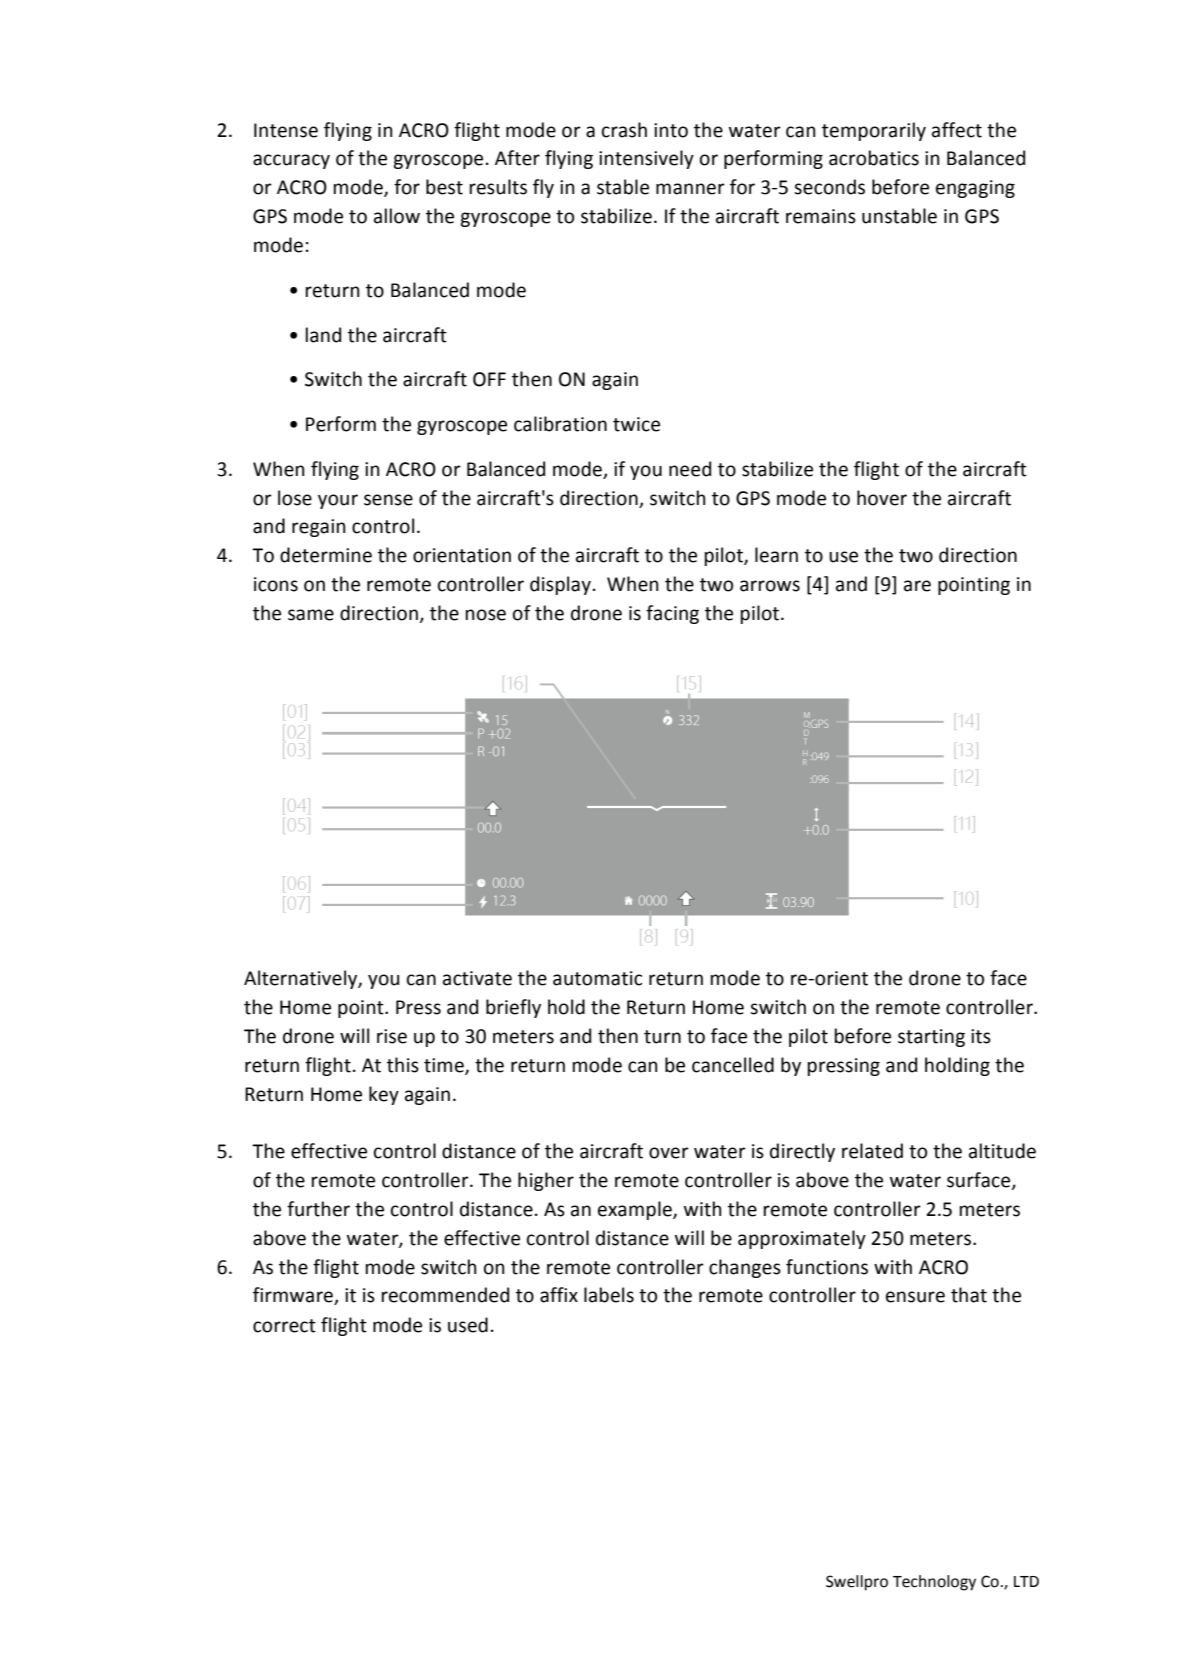 The width and height of the screenshot is (1185, 1676). Describe the element at coordinates (477, 978) in the screenshot. I see `activate` at that location.
